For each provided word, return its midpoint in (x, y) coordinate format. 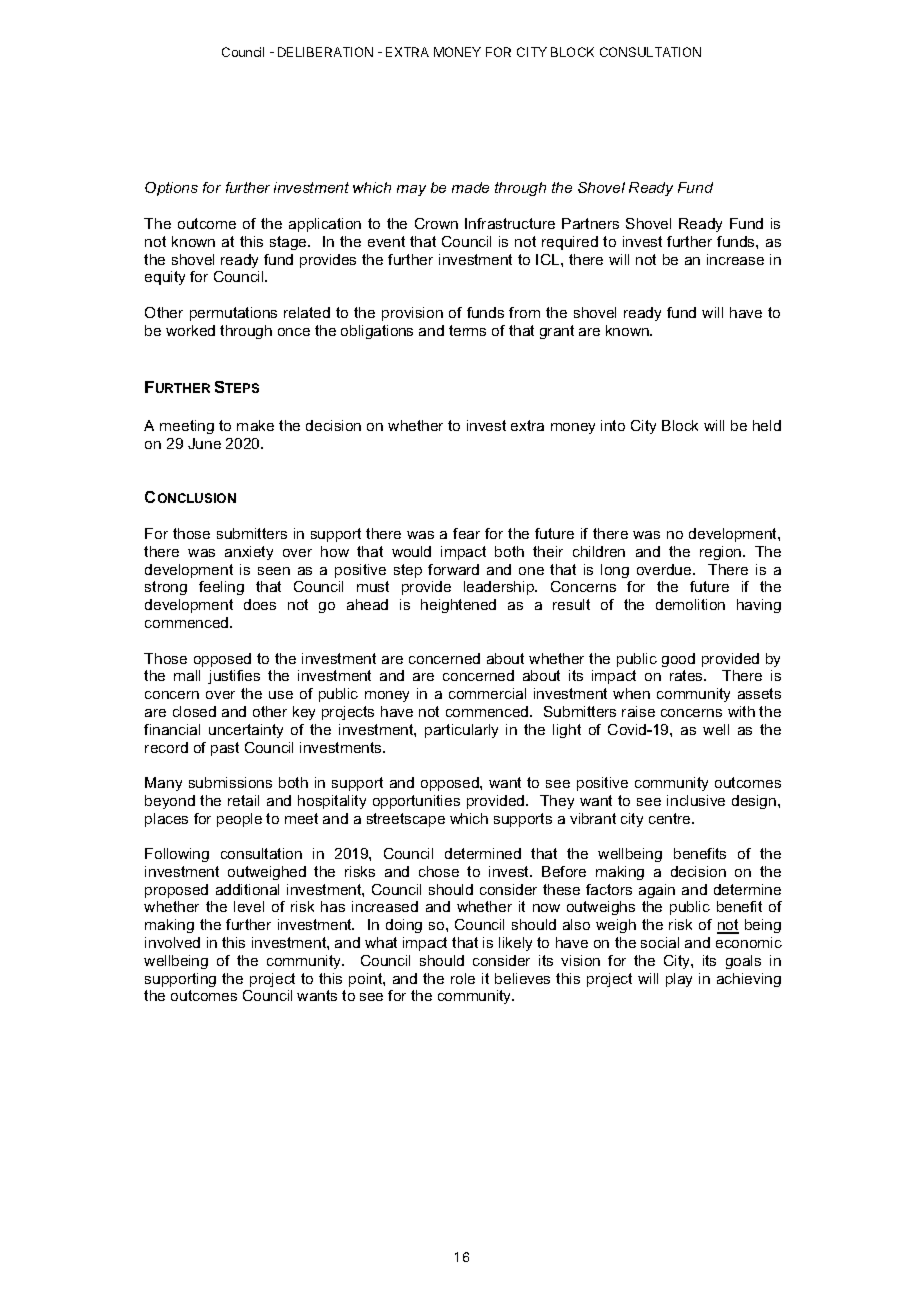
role (463, 978)
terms (467, 330)
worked (190, 330)
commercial (487, 693)
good (678, 660)
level (249, 906)
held (767, 425)
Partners (590, 223)
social (660, 942)
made (470, 187)
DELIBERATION (325, 52)
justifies (234, 677)
